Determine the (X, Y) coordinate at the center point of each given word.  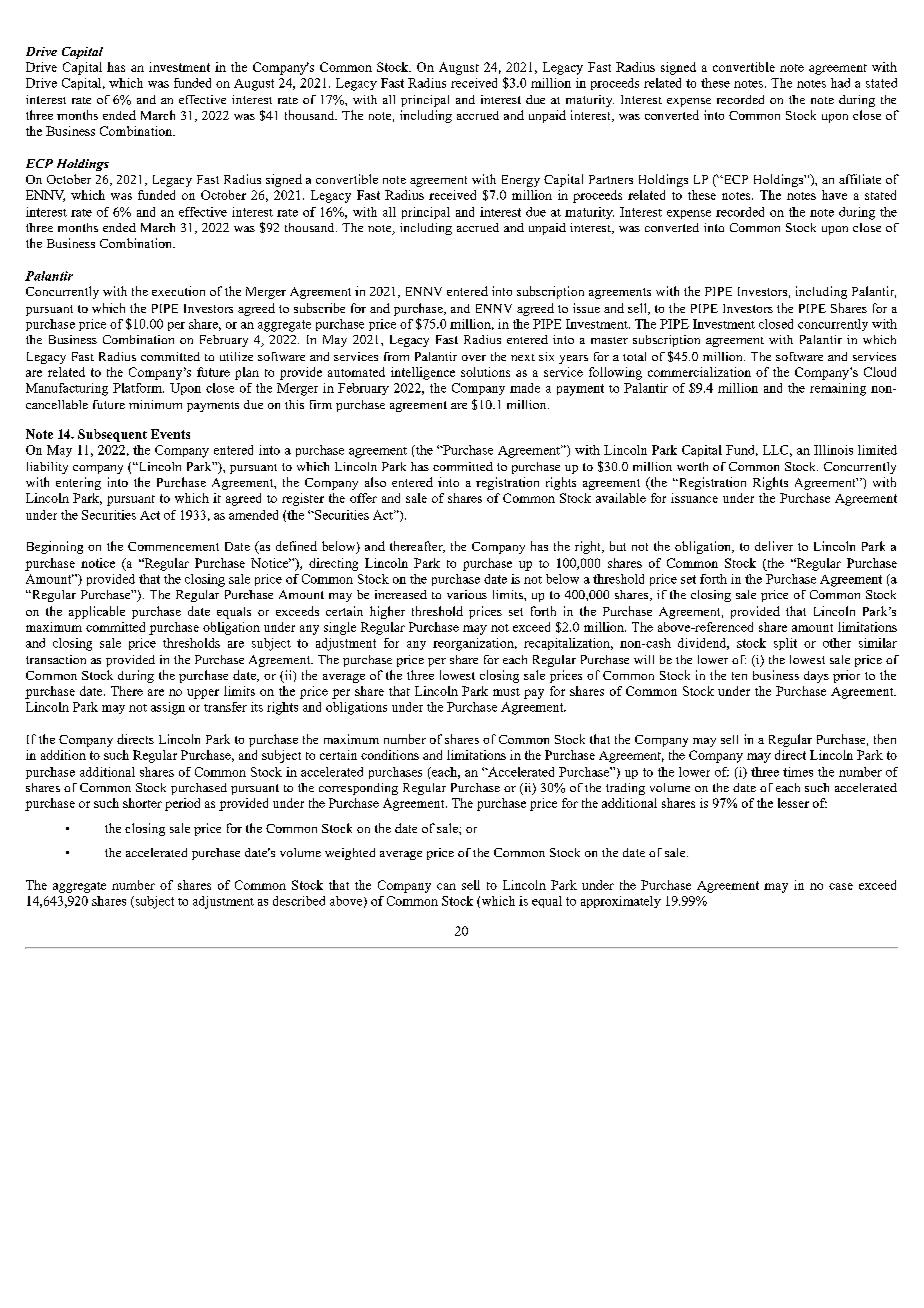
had (840, 83)
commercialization (699, 372)
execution (178, 291)
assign (168, 708)
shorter (142, 803)
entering (78, 483)
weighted (350, 854)
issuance (694, 498)
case (841, 886)
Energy (521, 181)
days (816, 677)
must (506, 692)
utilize (236, 356)
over (474, 358)
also (375, 482)
